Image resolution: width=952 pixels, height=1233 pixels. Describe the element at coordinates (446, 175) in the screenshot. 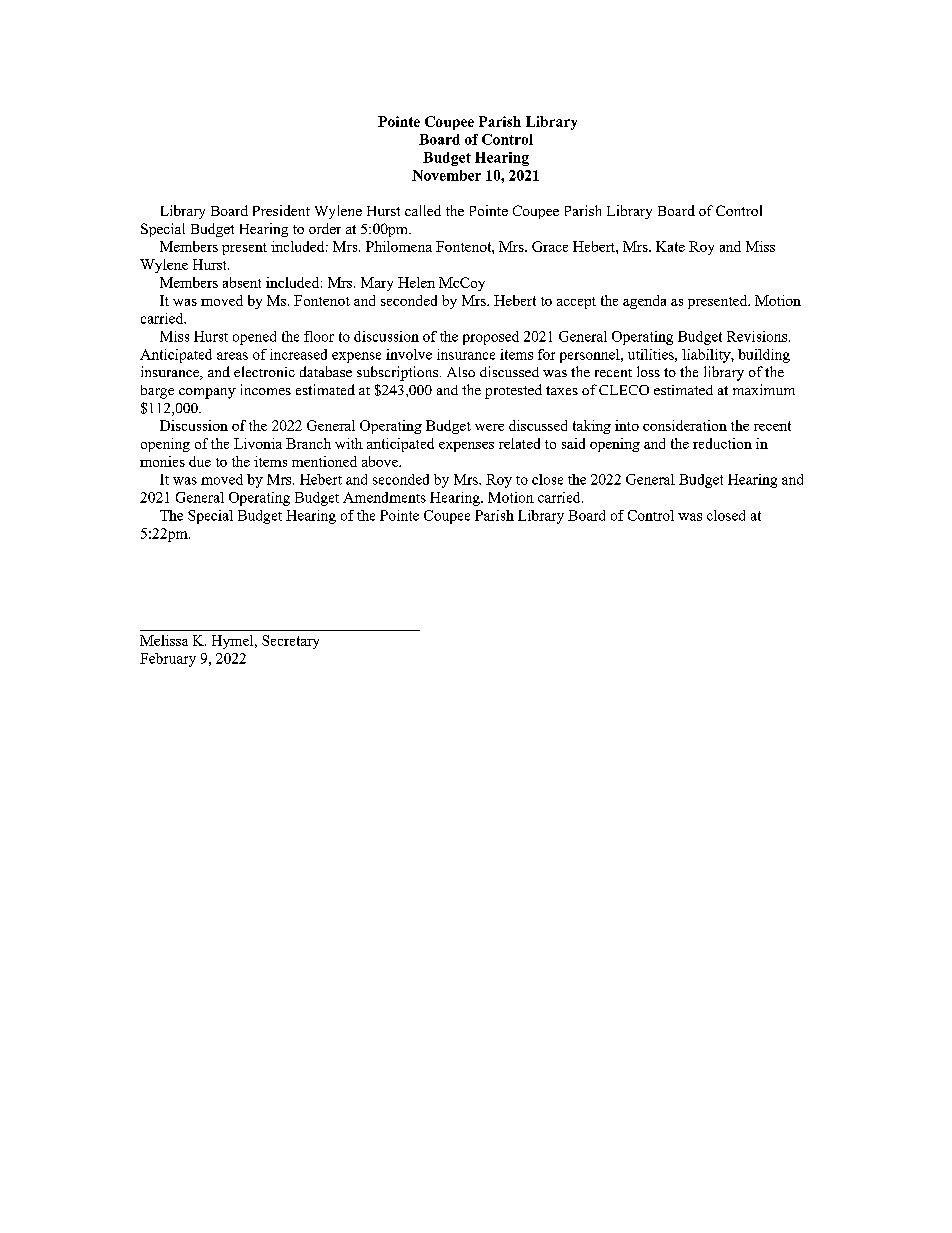

I see `November` at that location.
